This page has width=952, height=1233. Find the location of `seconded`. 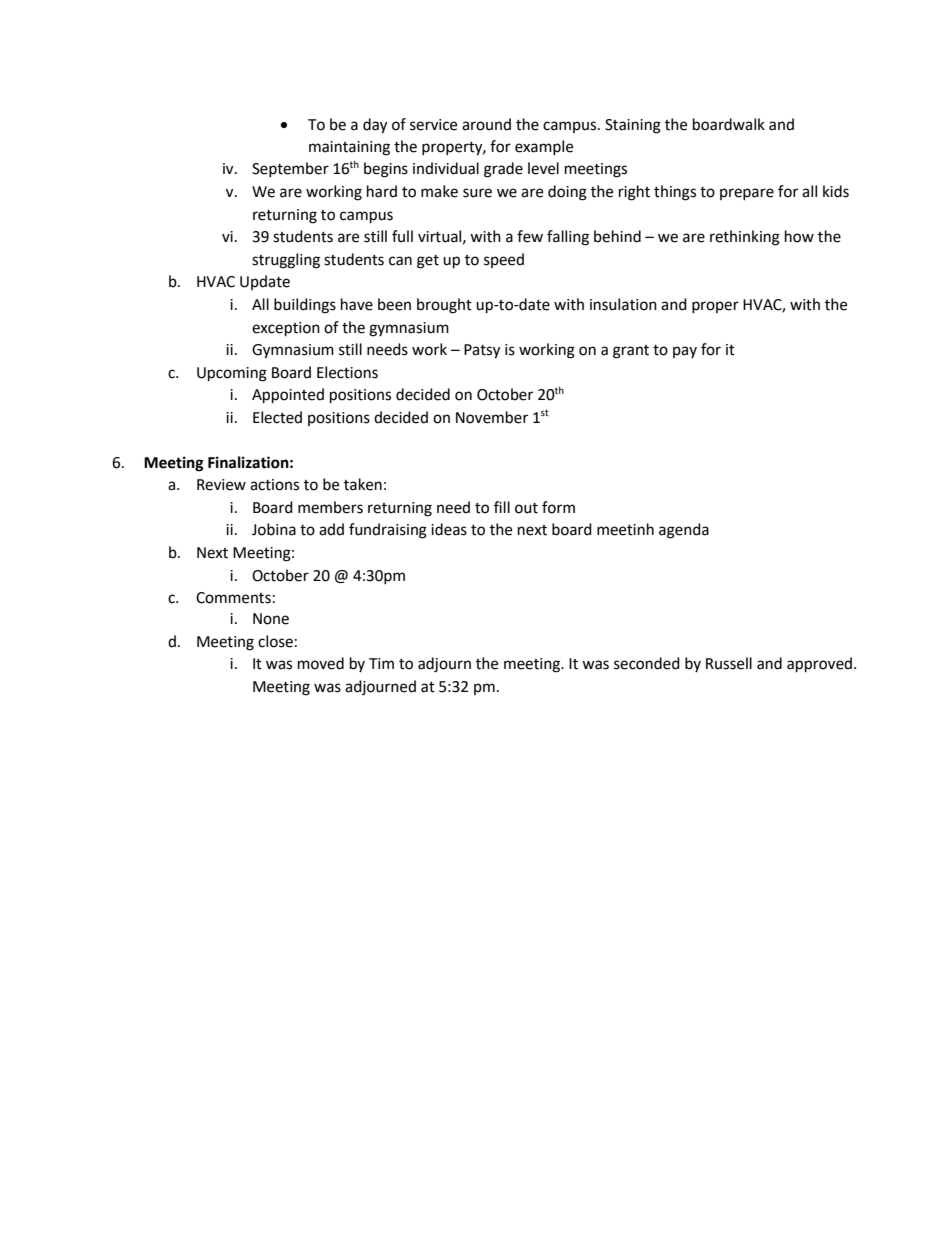

seconded is located at coordinates (647, 663).
